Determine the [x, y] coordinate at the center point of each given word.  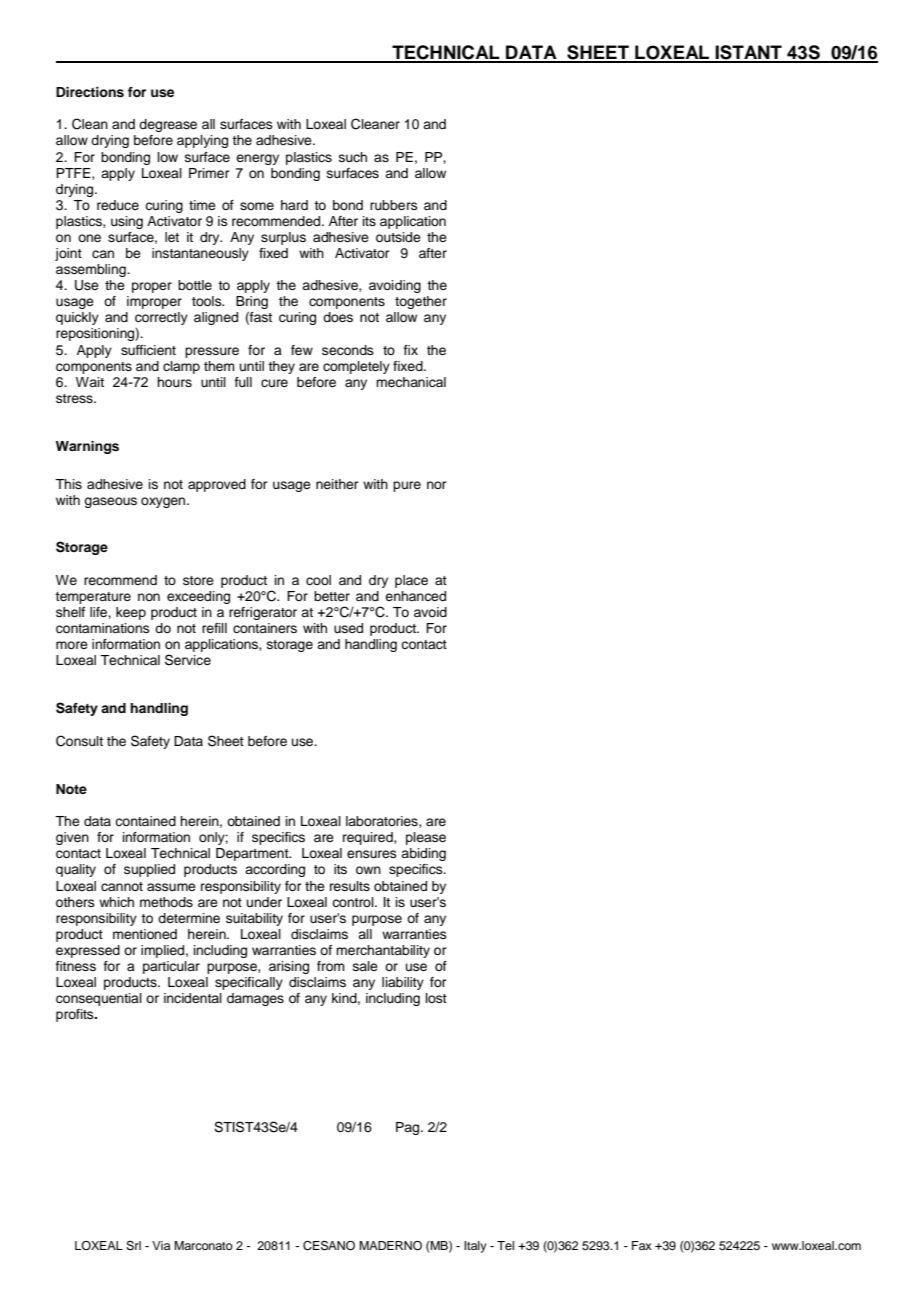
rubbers [394, 205]
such [353, 157]
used [348, 628]
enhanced [415, 596]
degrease [168, 125]
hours [174, 382]
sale [365, 966]
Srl [133, 1246]
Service [188, 660]
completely [356, 367]
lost [436, 998]
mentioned [145, 934]
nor [437, 485]
